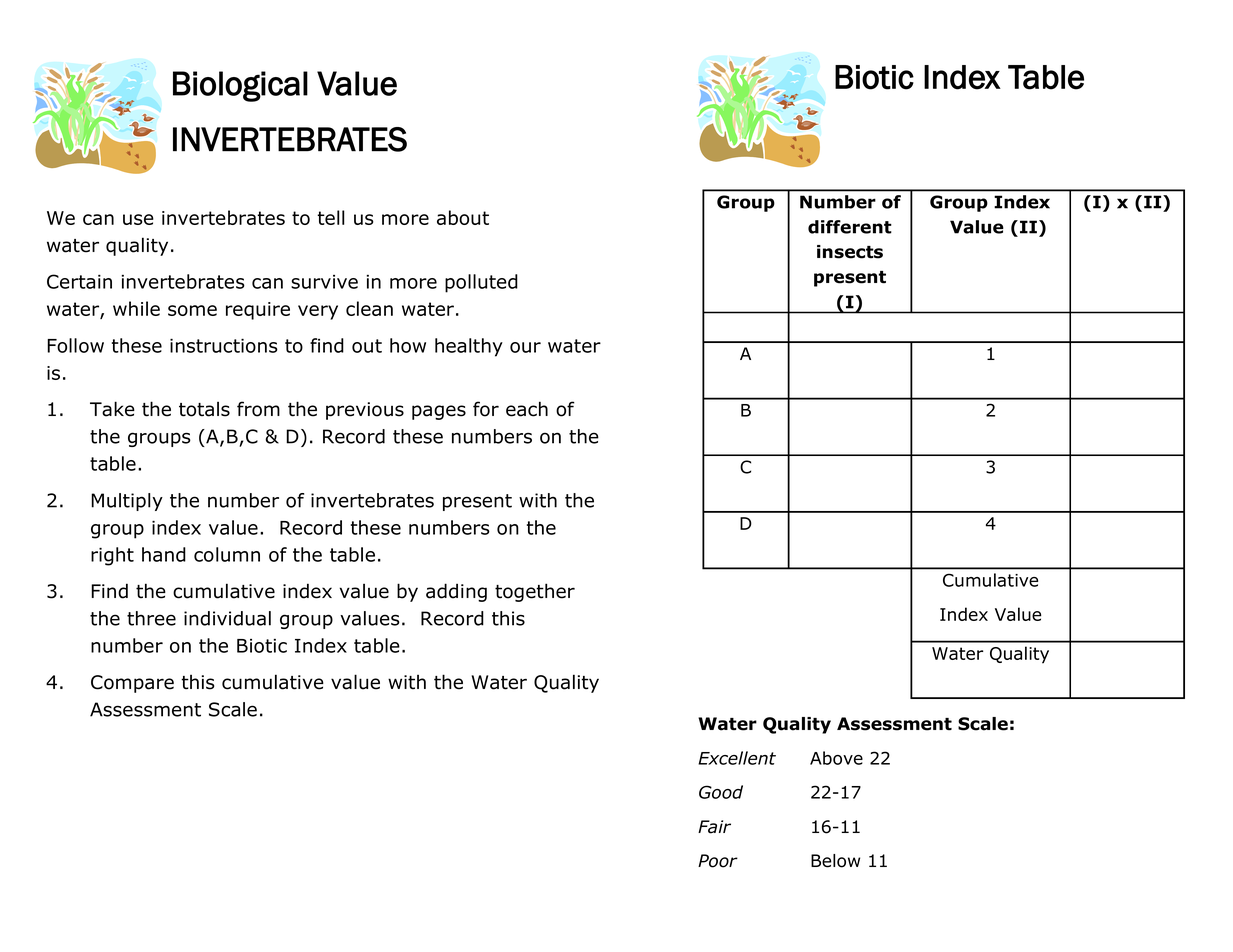 The image size is (1233, 952). What do you see at coordinates (132, 684) in the document?
I see `Compare` at bounding box center [132, 684].
